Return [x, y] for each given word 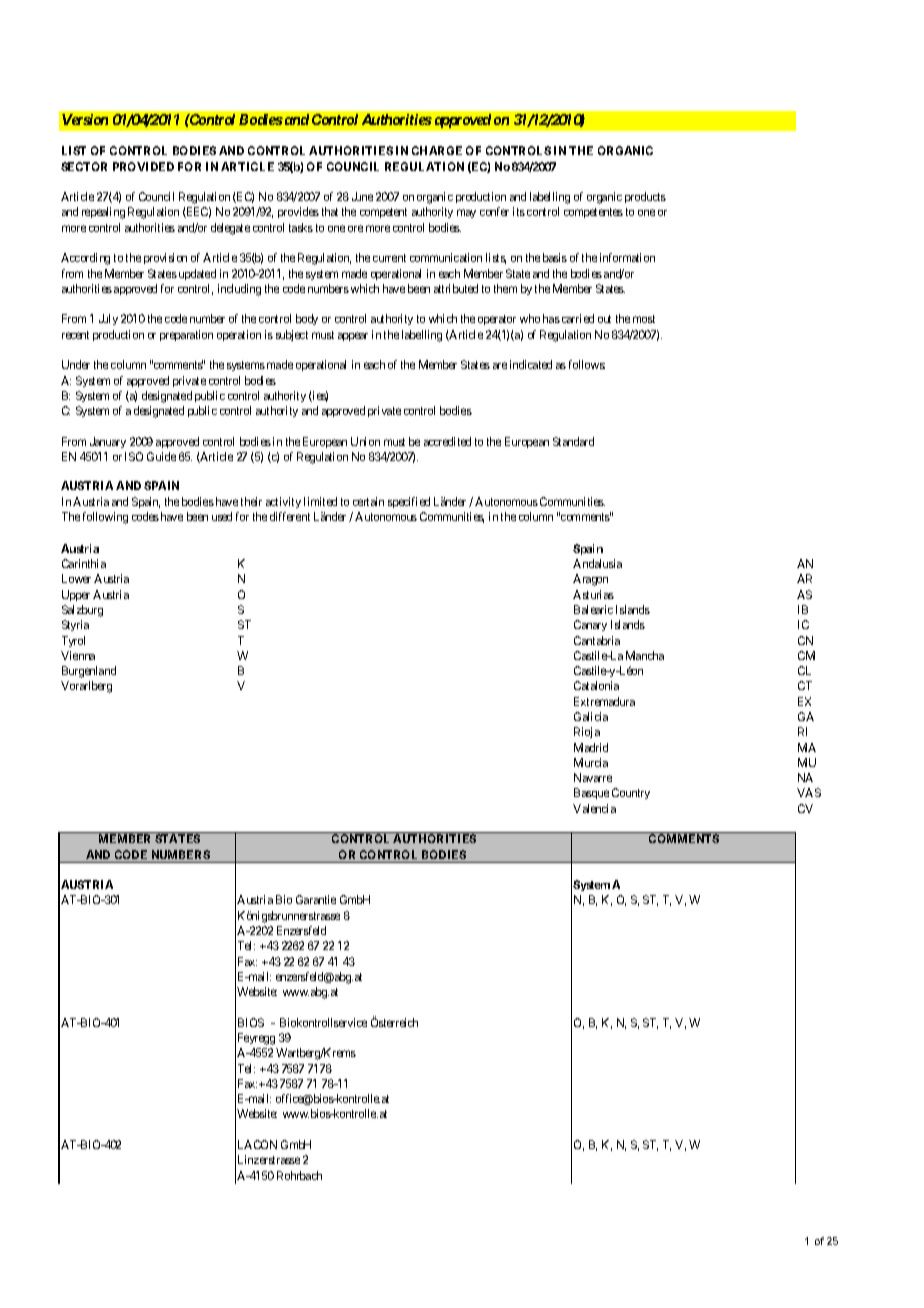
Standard [573, 441]
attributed [456, 288]
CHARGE [437, 150]
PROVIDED [143, 166]
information [627, 257]
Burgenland [89, 672]
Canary [590, 625]
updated [196, 274]
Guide [161, 456]
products [645, 197]
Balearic [593, 609]
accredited [447, 441]
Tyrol [73, 641]
